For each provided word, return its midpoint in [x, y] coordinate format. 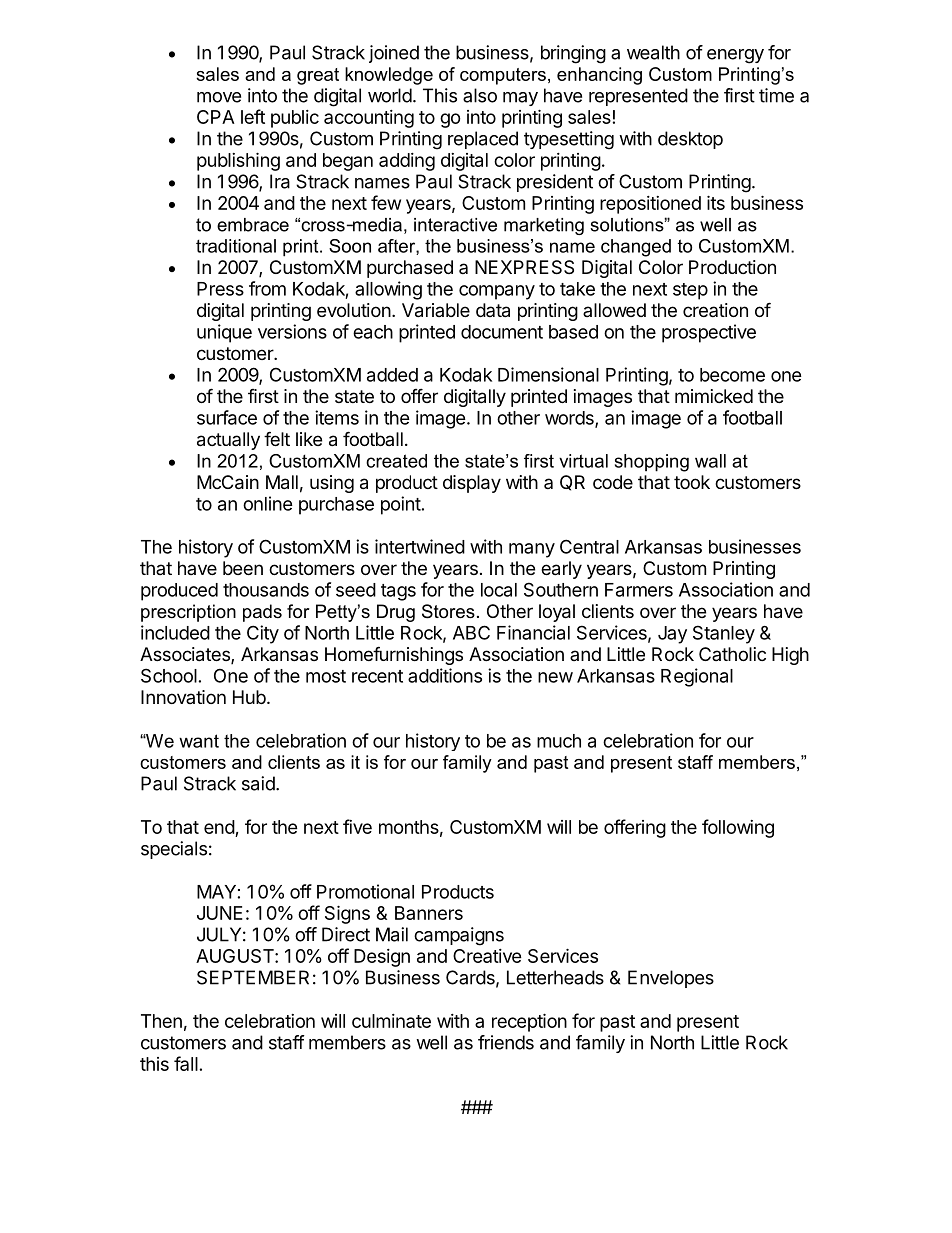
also [480, 95]
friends [506, 1042]
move [219, 97]
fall [186, 1063]
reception [529, 1022]
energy [735, 56]
